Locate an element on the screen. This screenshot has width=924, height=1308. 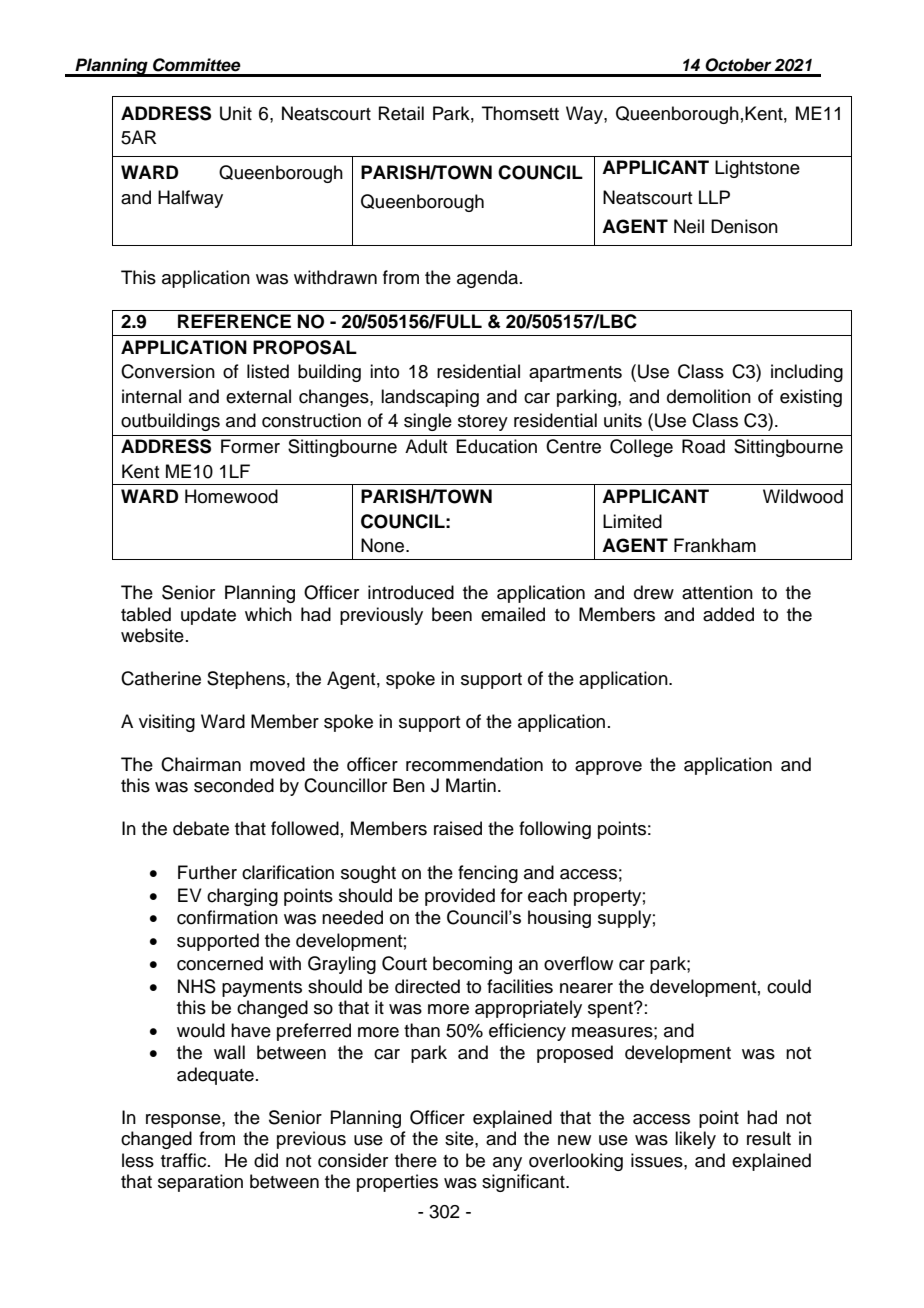
Retail is located at coordinates (401, 113).
